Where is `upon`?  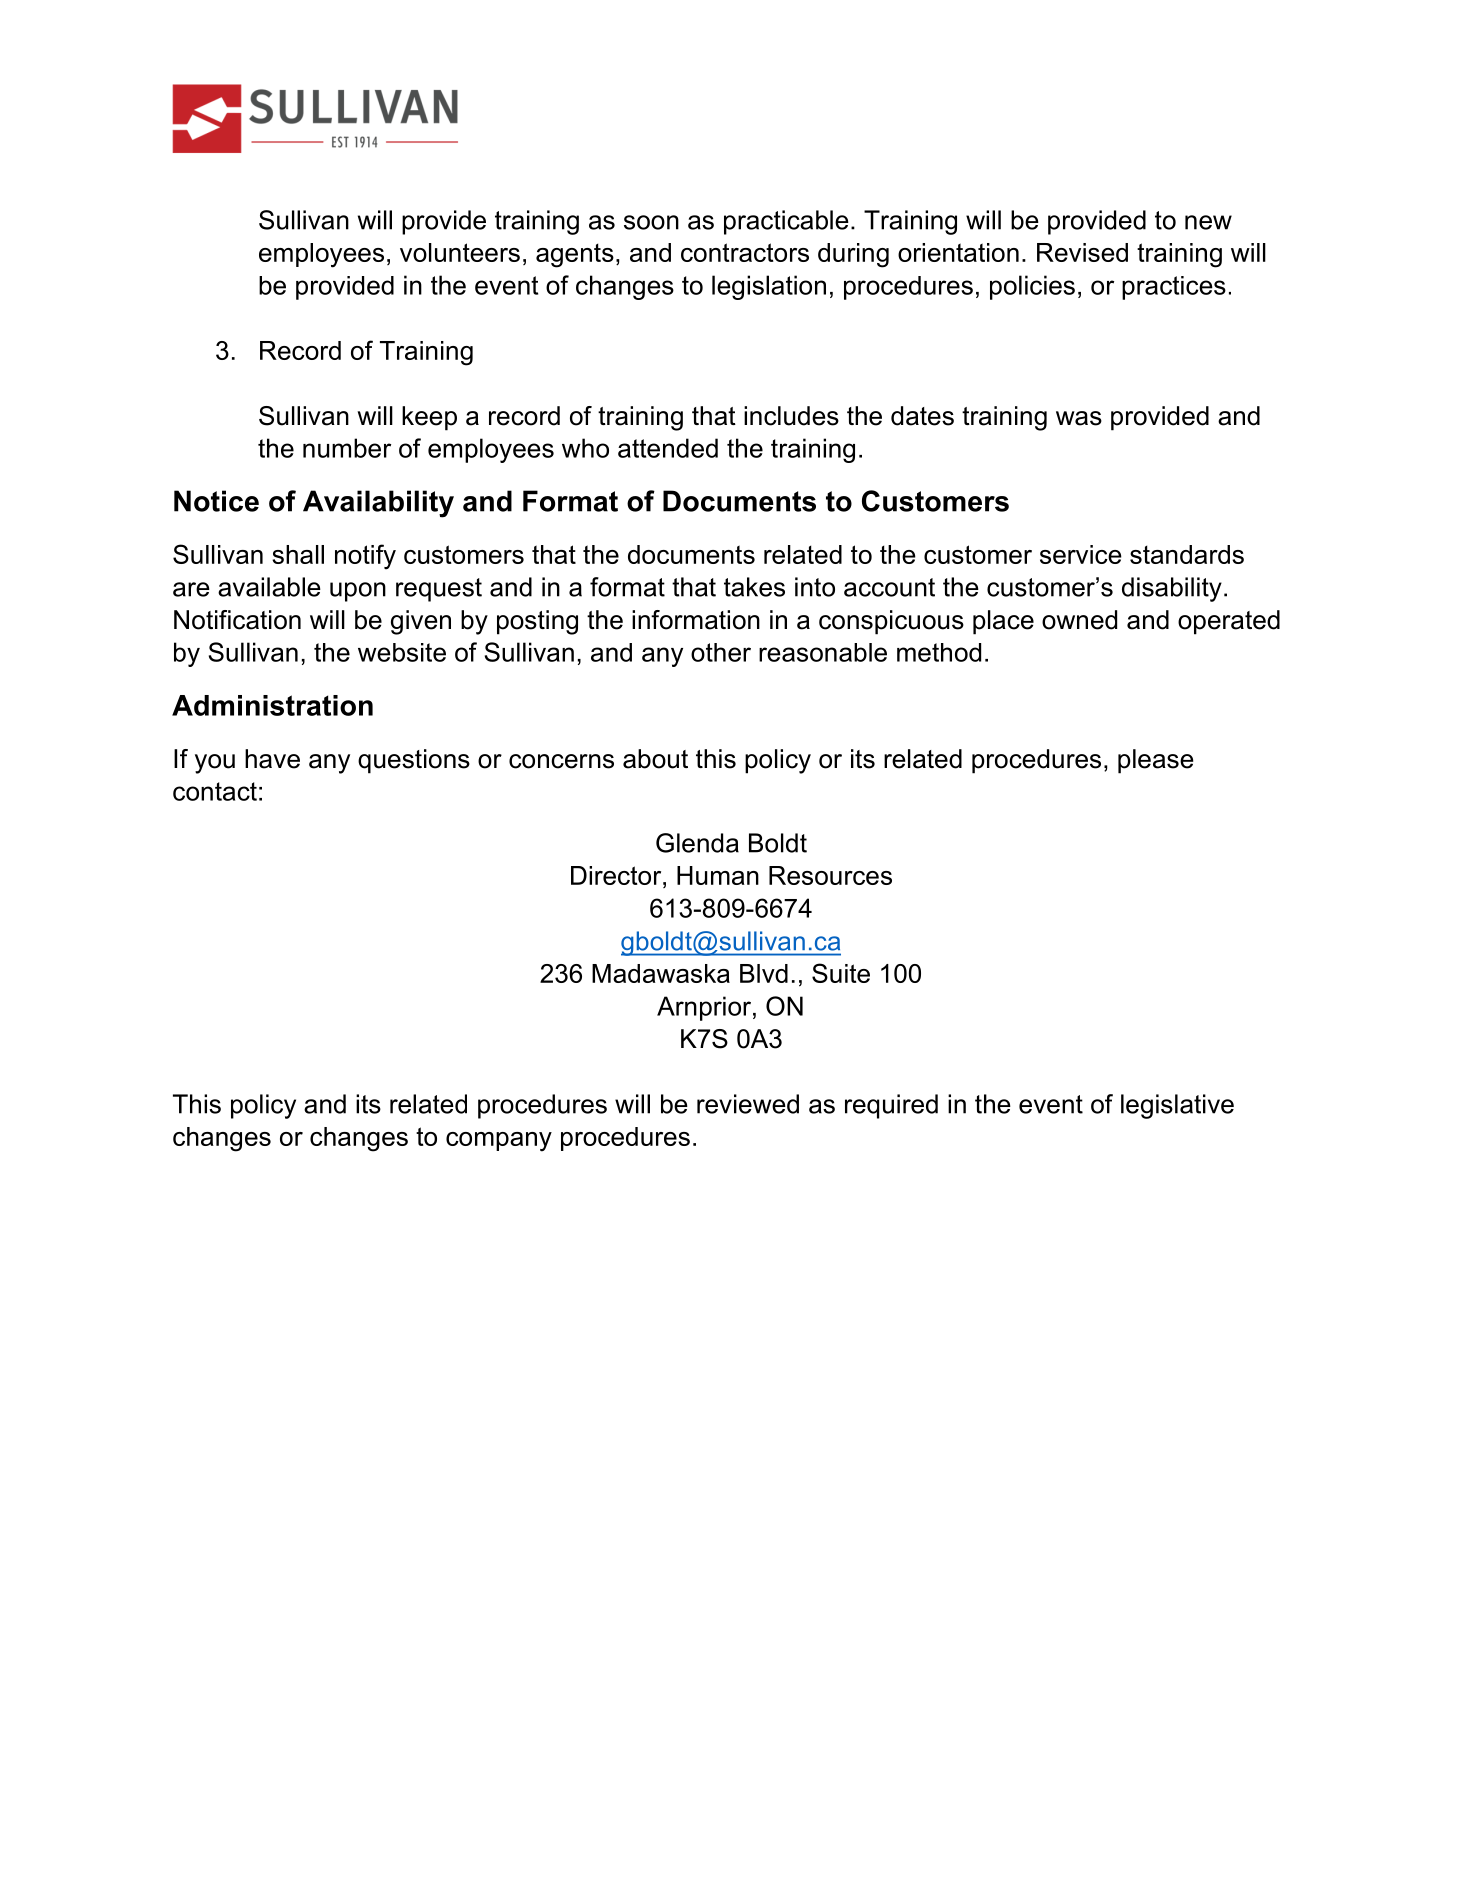
upon is located at coordinates (358, 592).
